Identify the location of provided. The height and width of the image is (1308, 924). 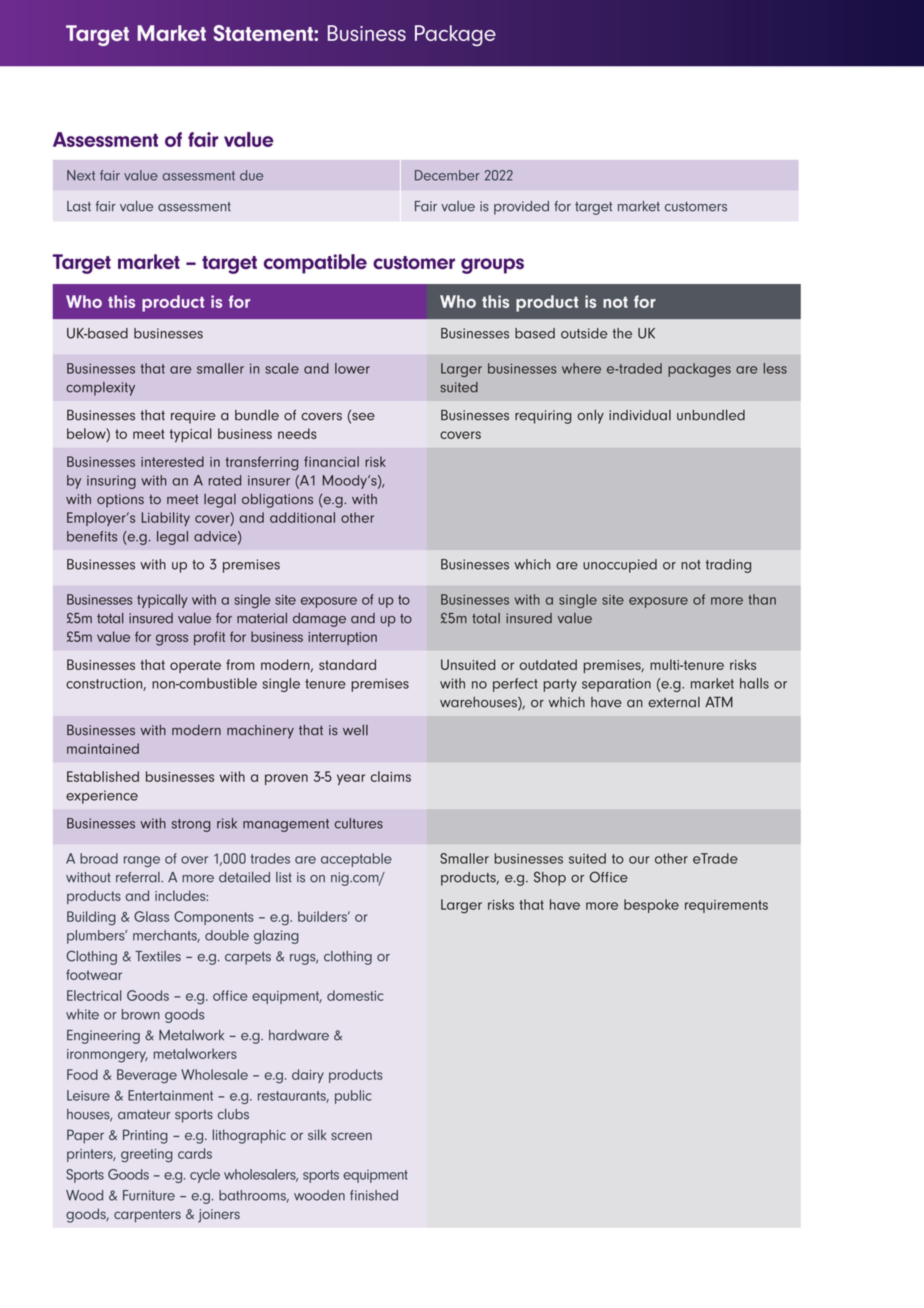
(521, 208).
